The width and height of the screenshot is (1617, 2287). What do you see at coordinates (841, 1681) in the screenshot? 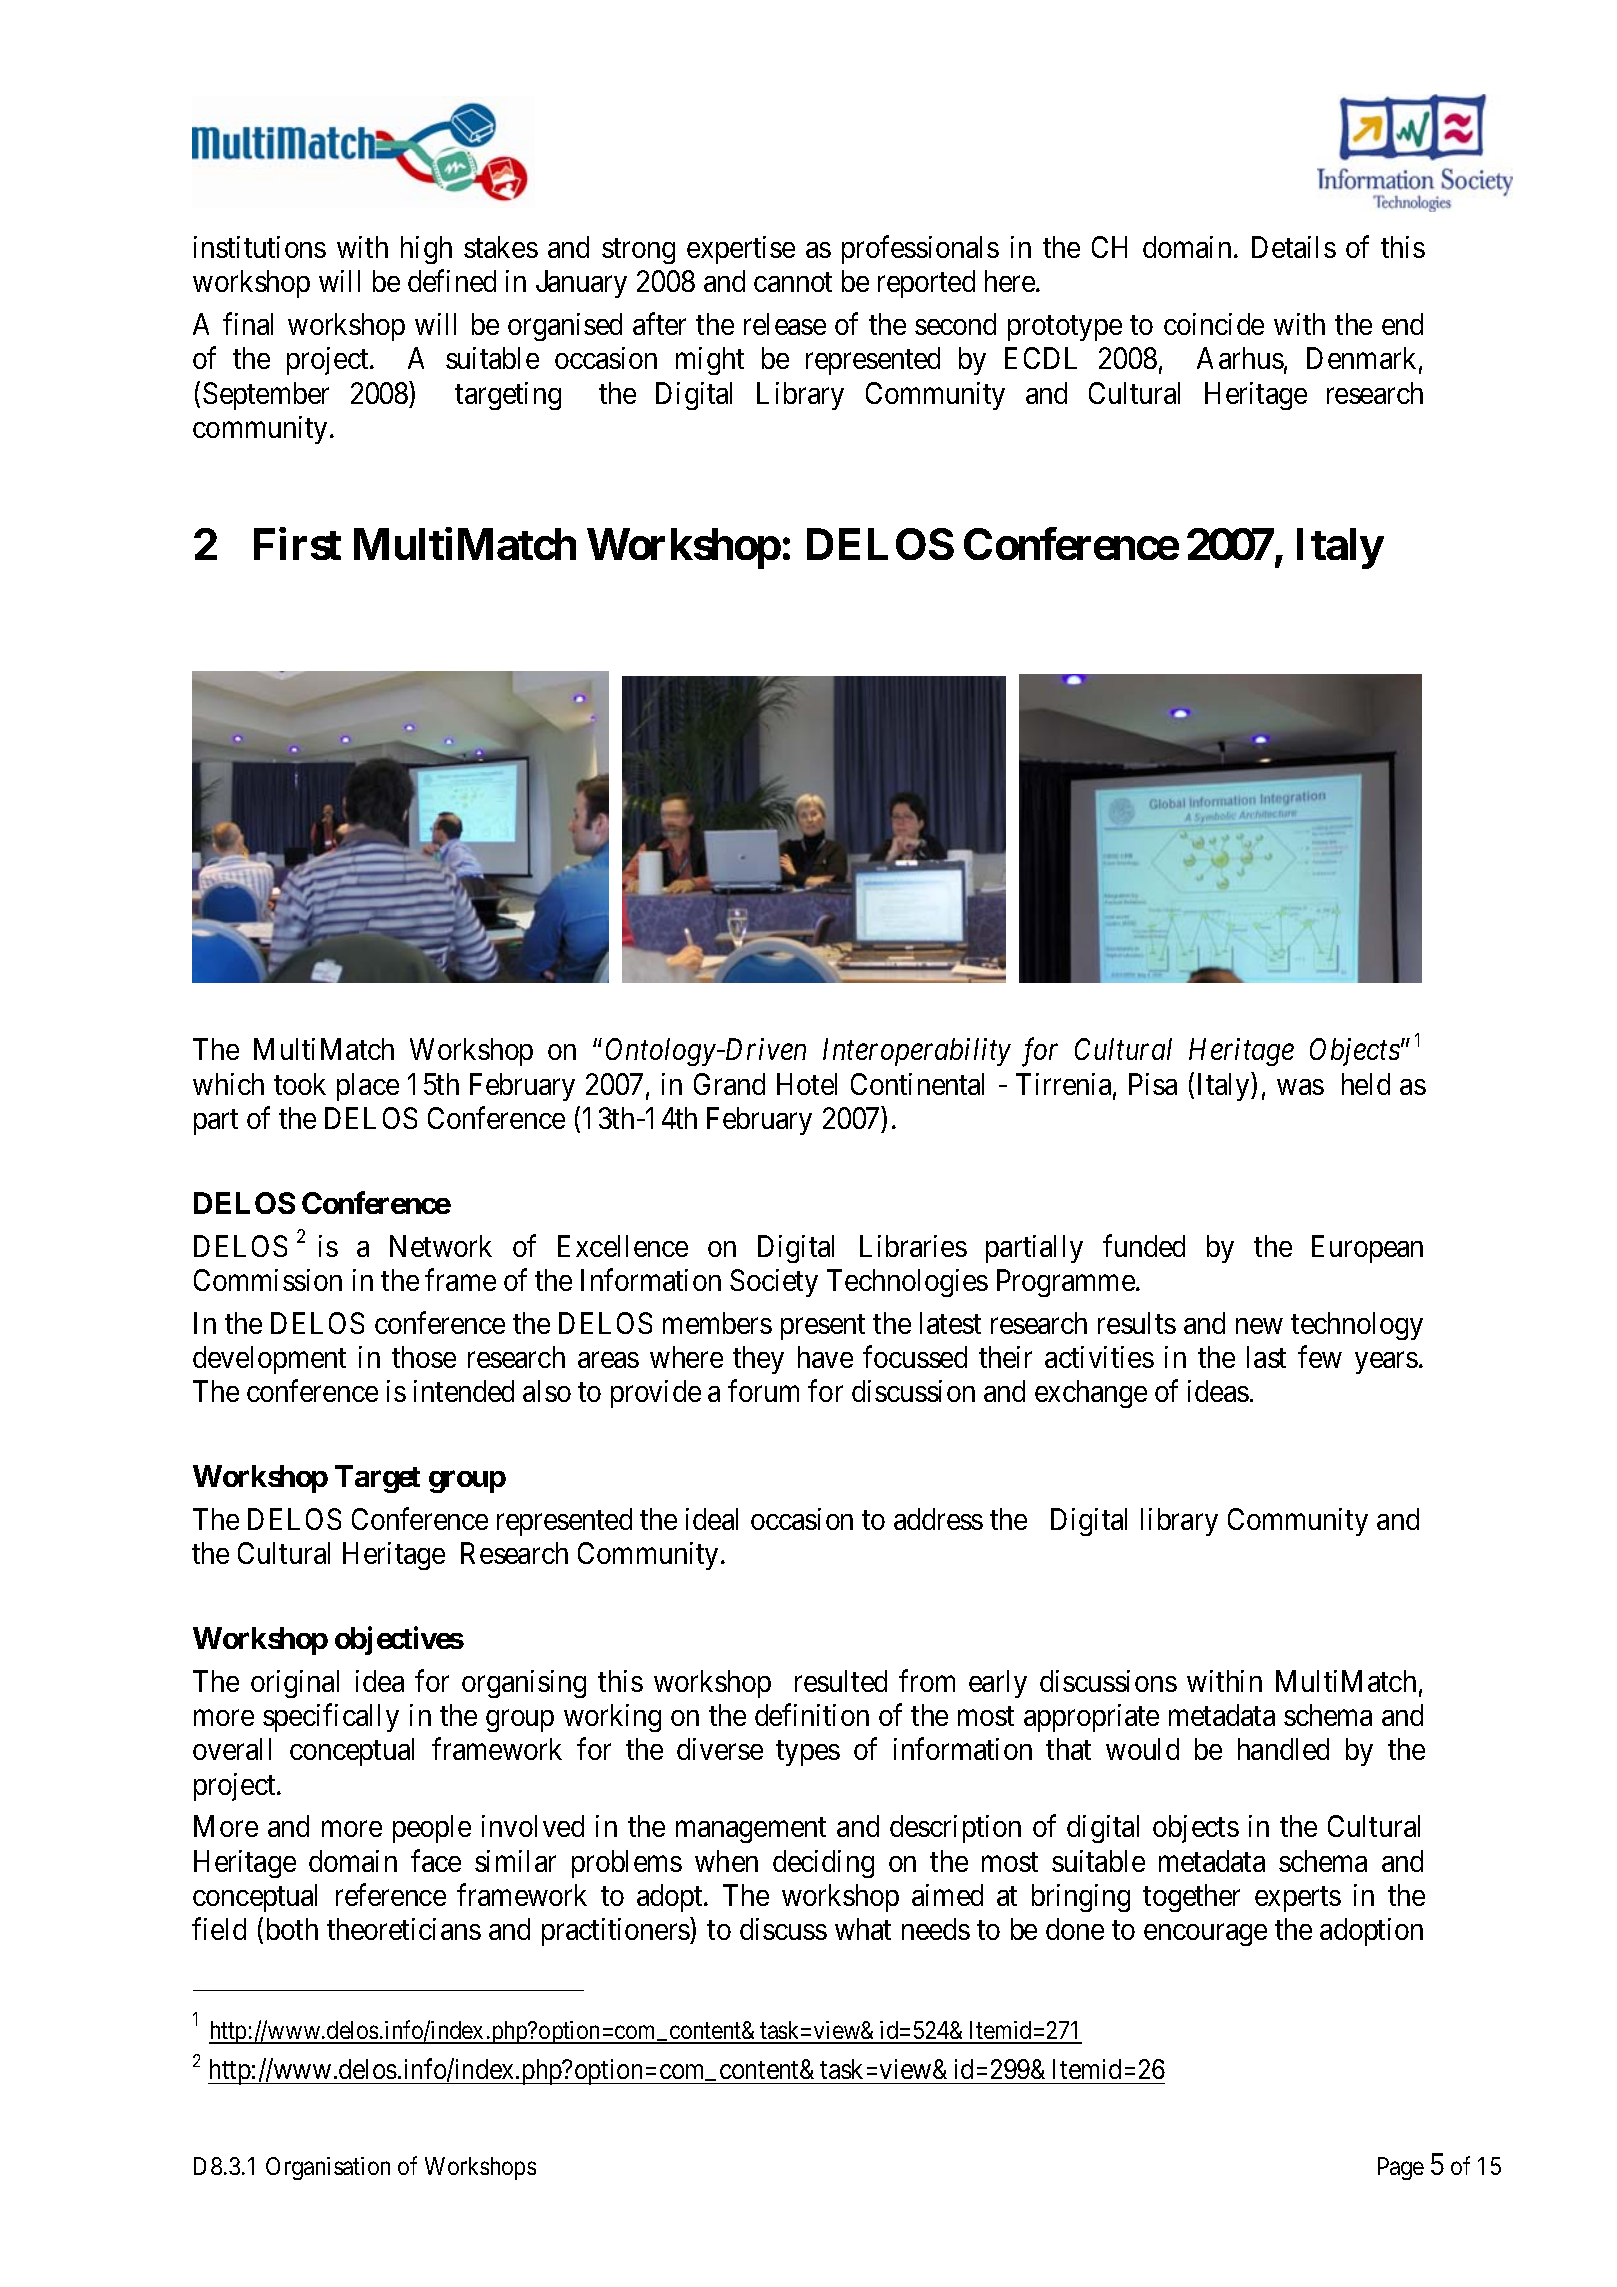
I see `resulted` at bounding box center [841, 1681].
